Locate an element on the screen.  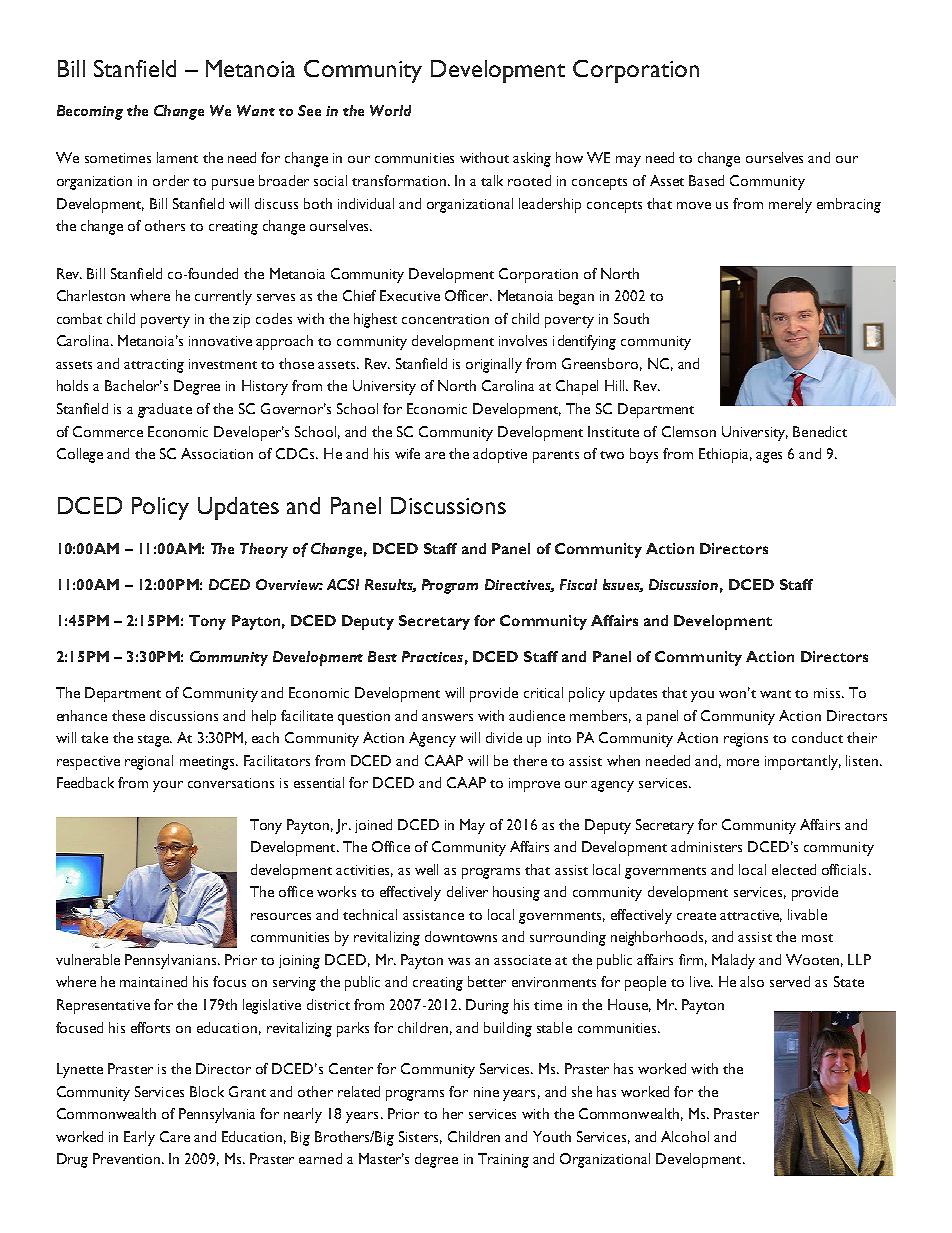
talk is located at coordinates (492, 180).
